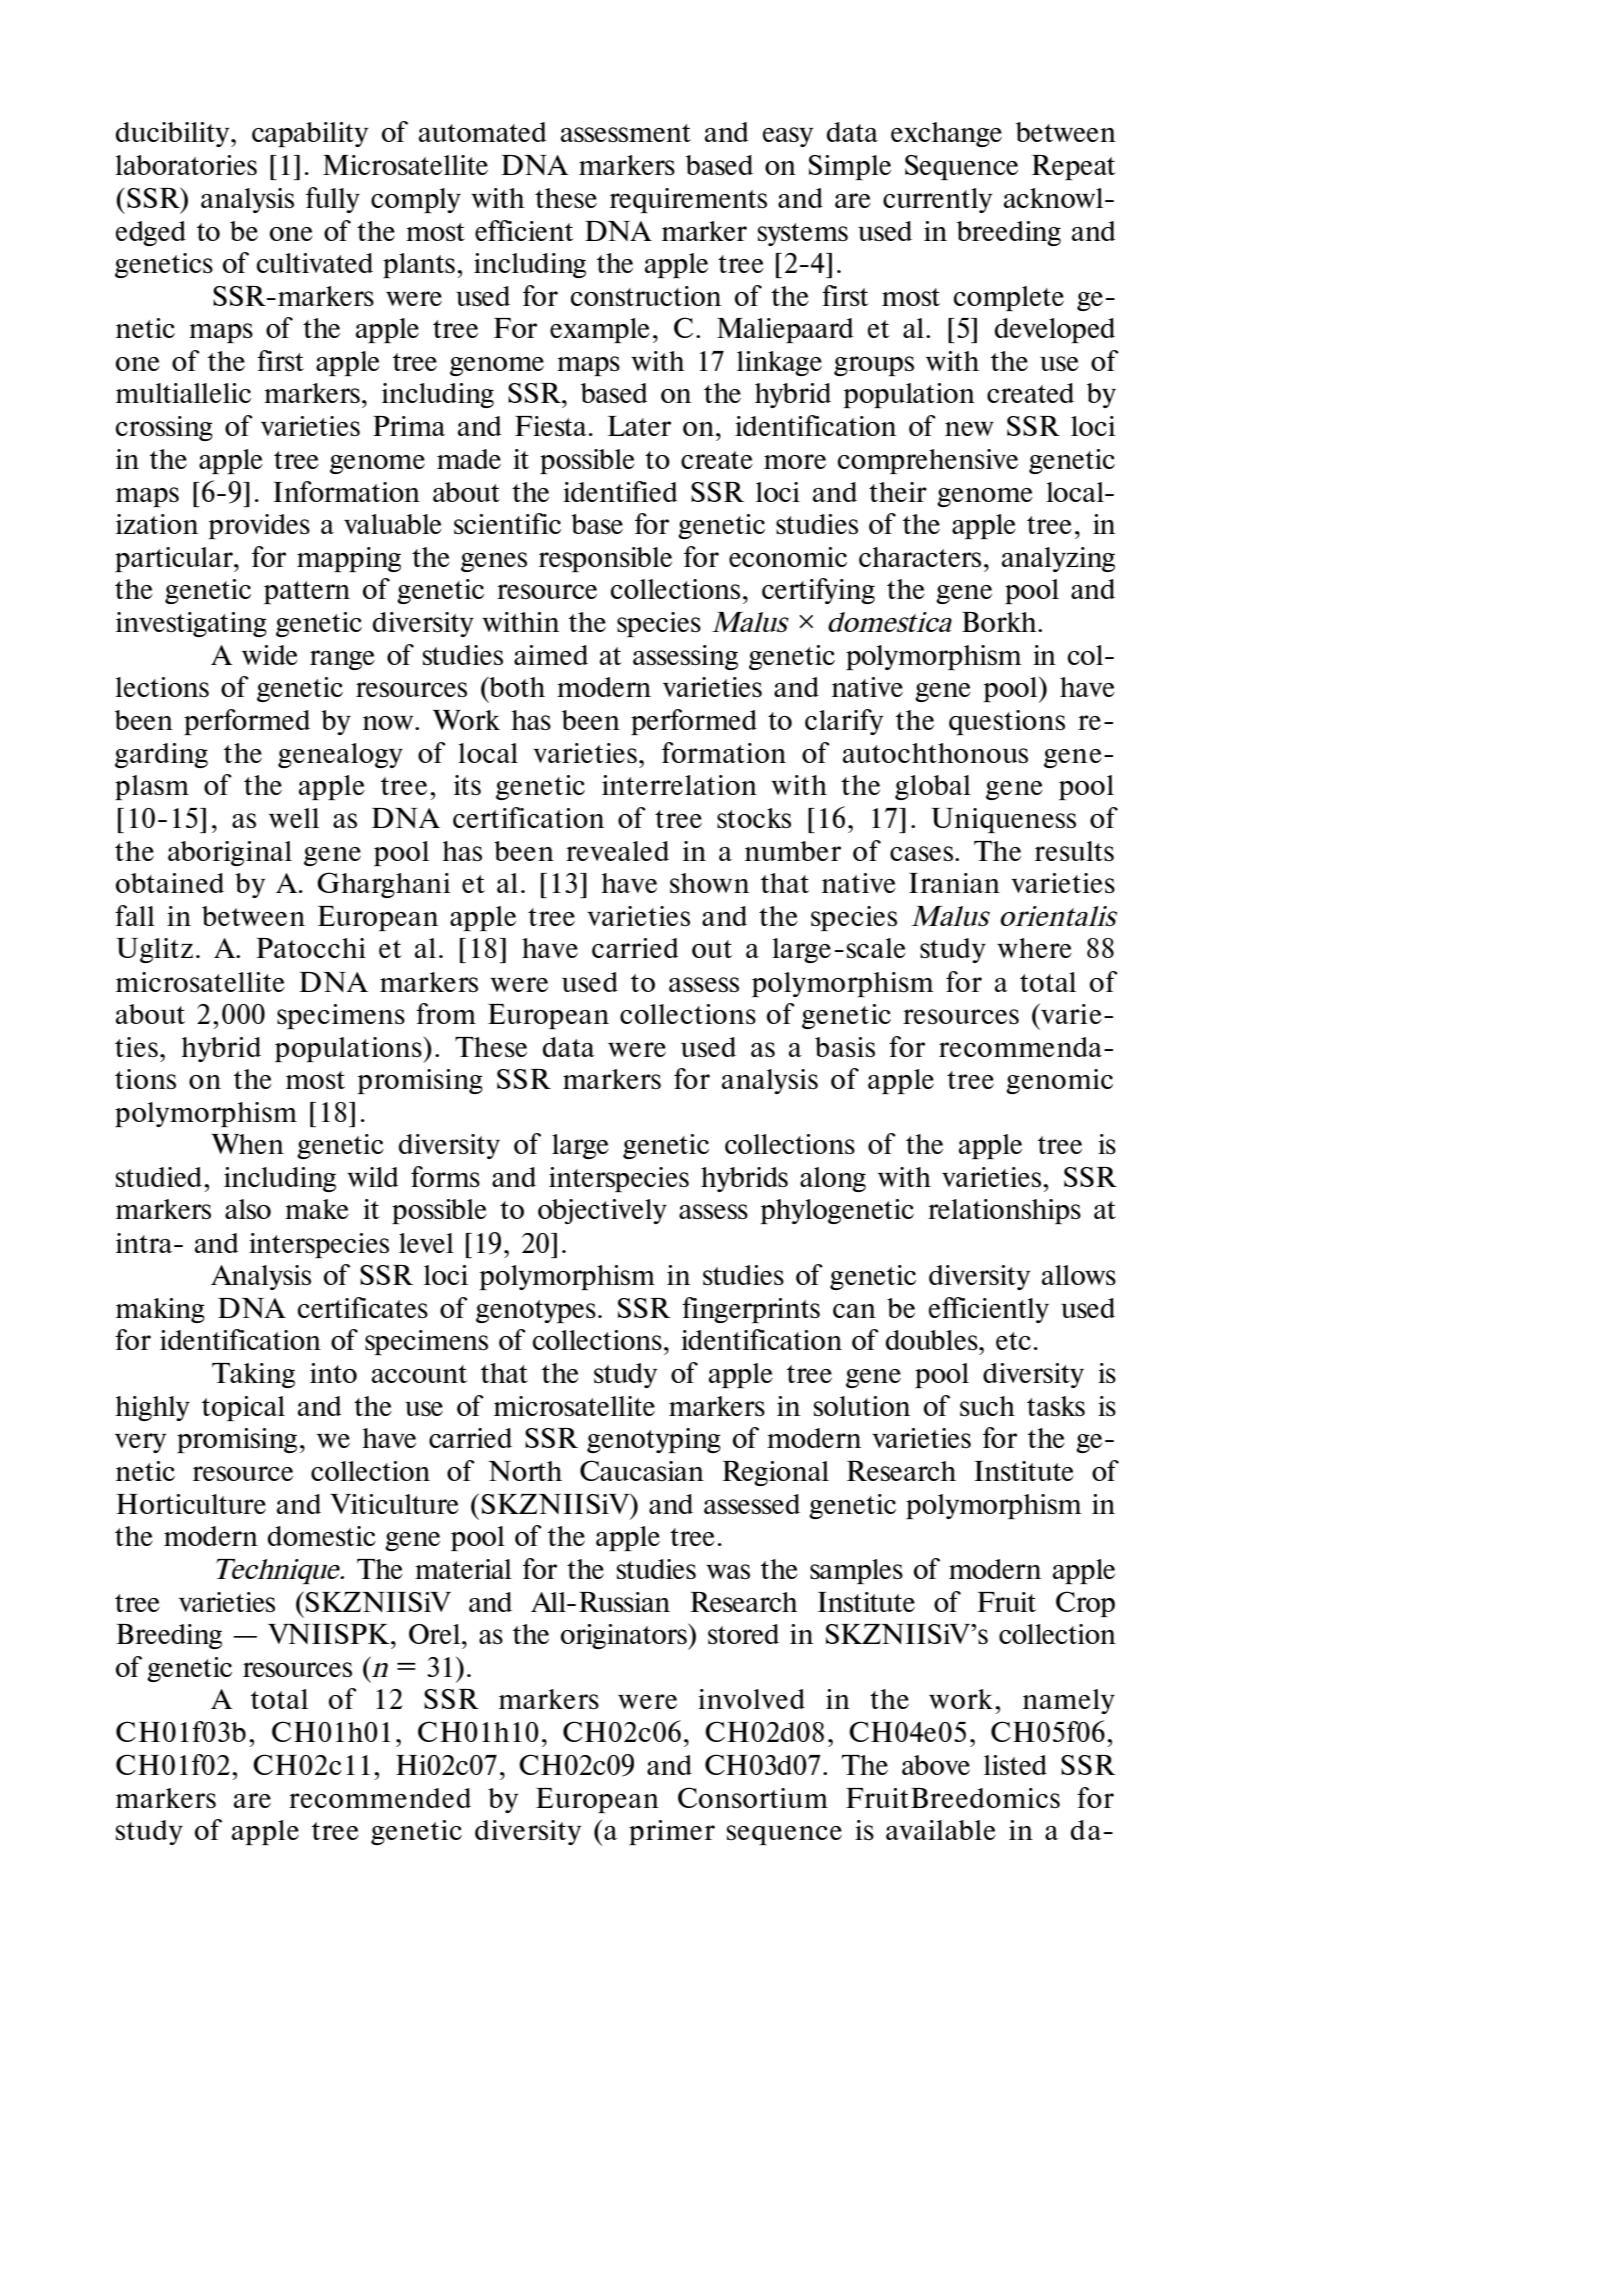  I want to click on recommended, so click(380, 1798).
